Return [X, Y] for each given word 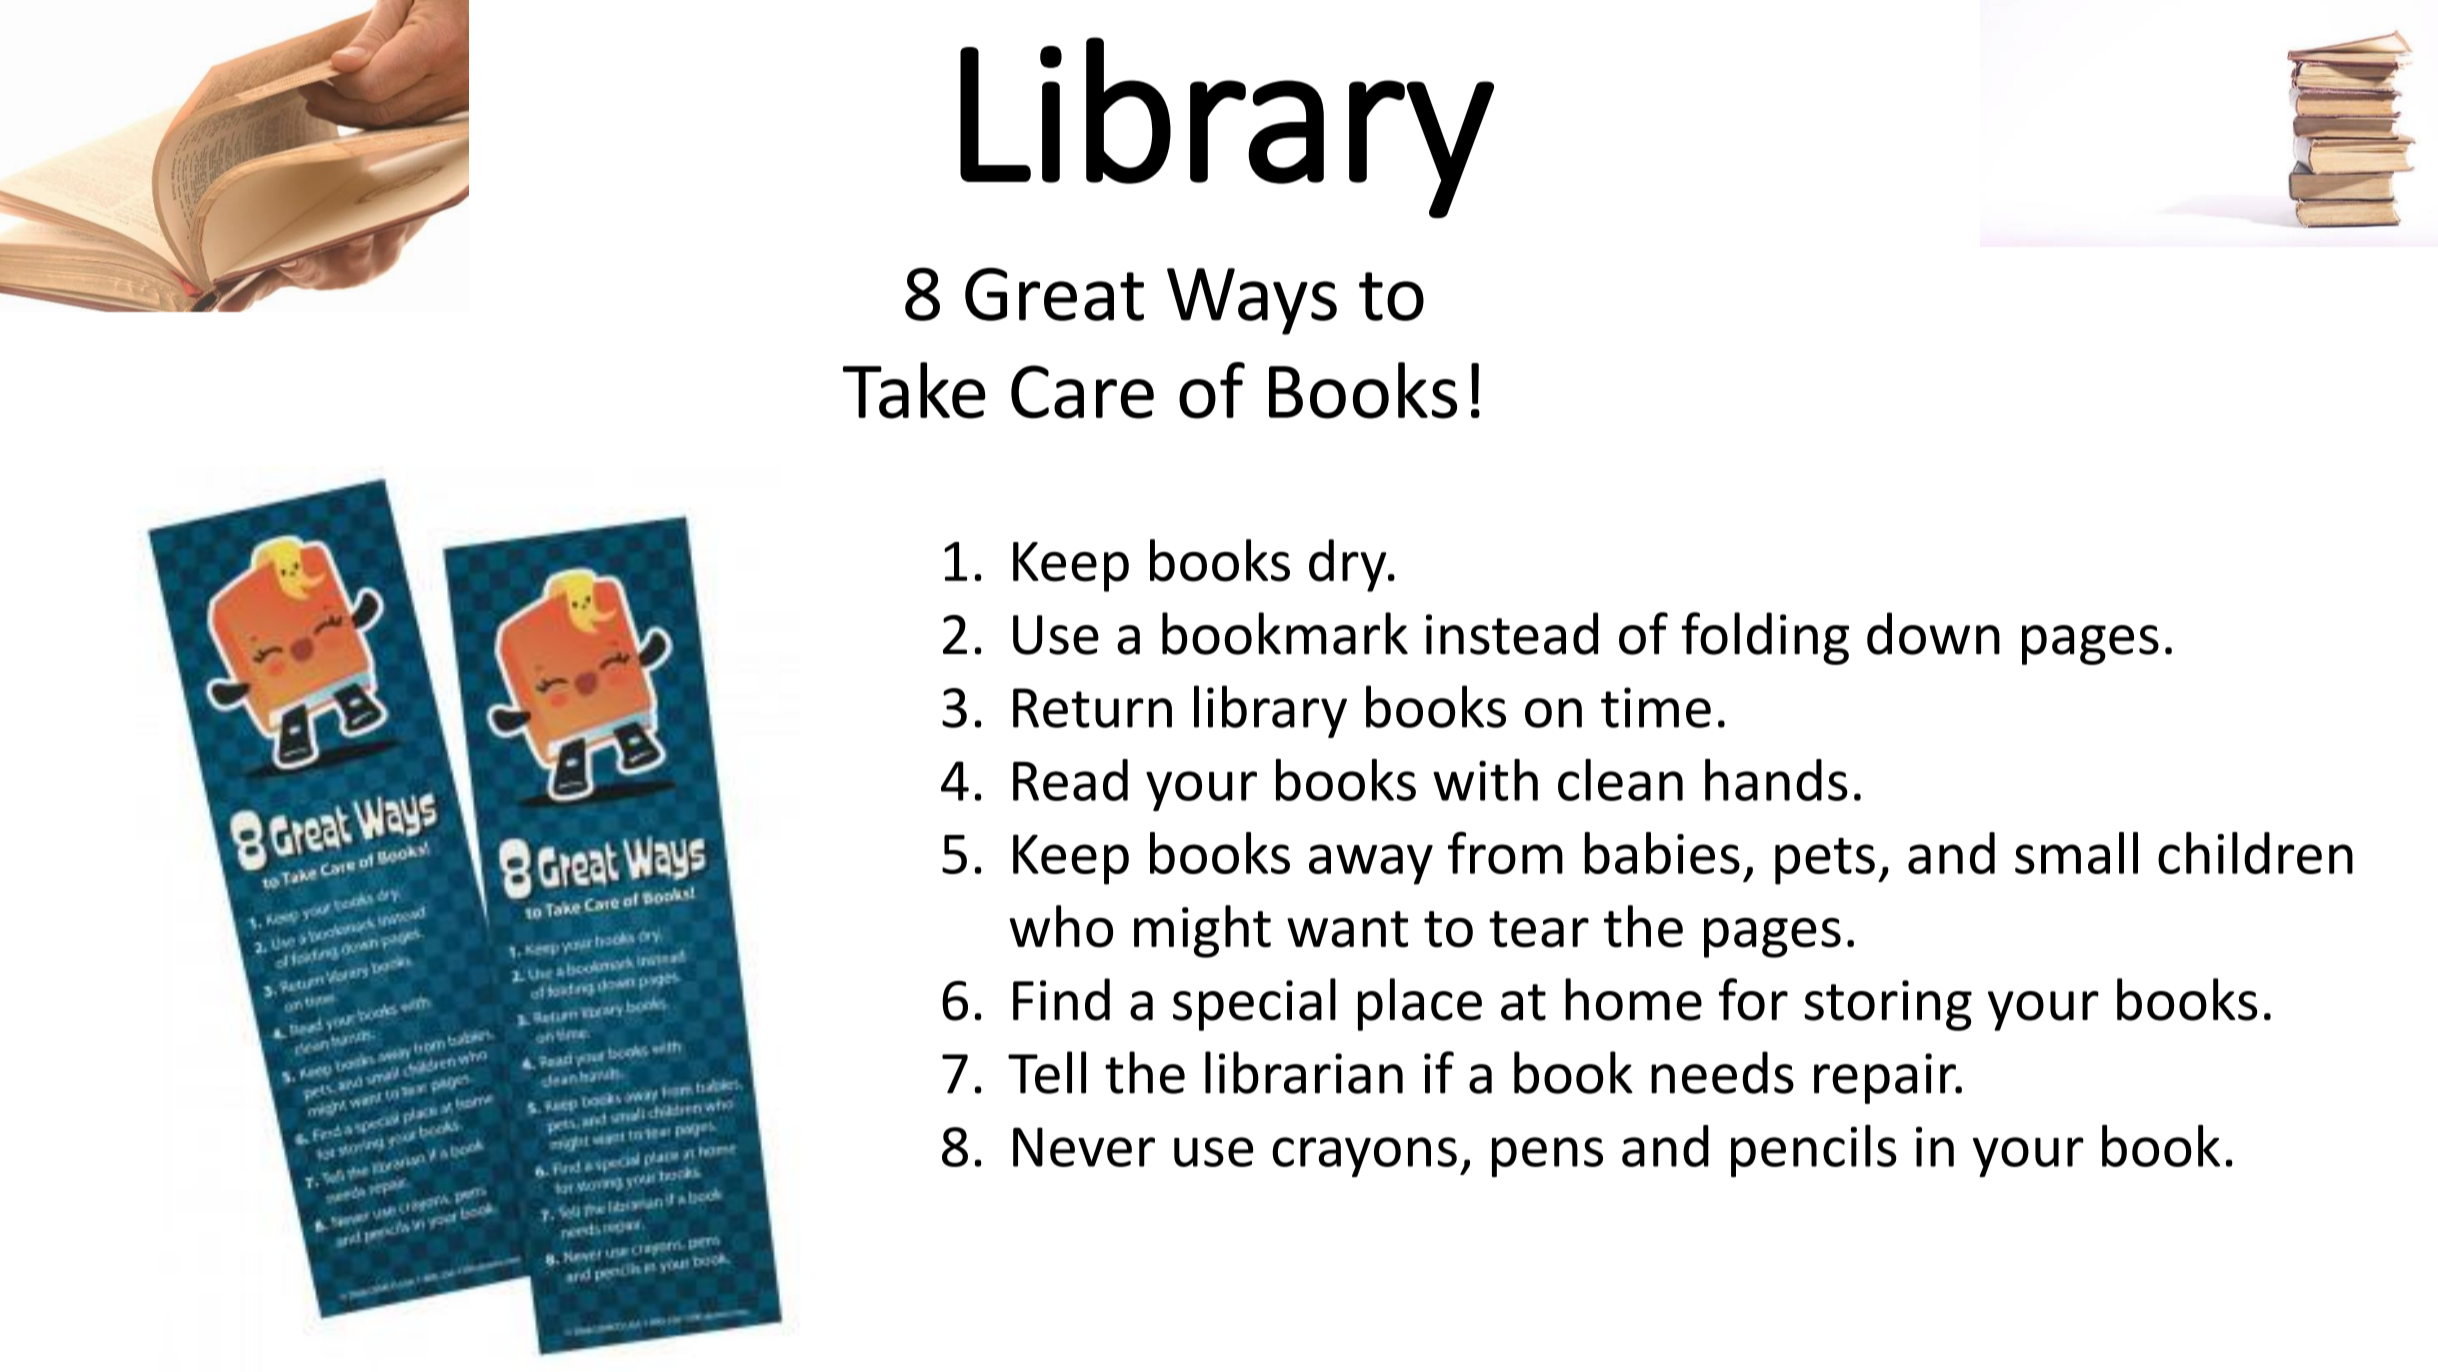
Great [1054, 294]
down [1933, 633]
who [1061, 926]
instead [1512, 633]
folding [1765, 638]
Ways [1252, 301]
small [2076, 853]
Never [1084, 1147]
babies [1662, 853]
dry [1349, 565]
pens [1547, 1157]
